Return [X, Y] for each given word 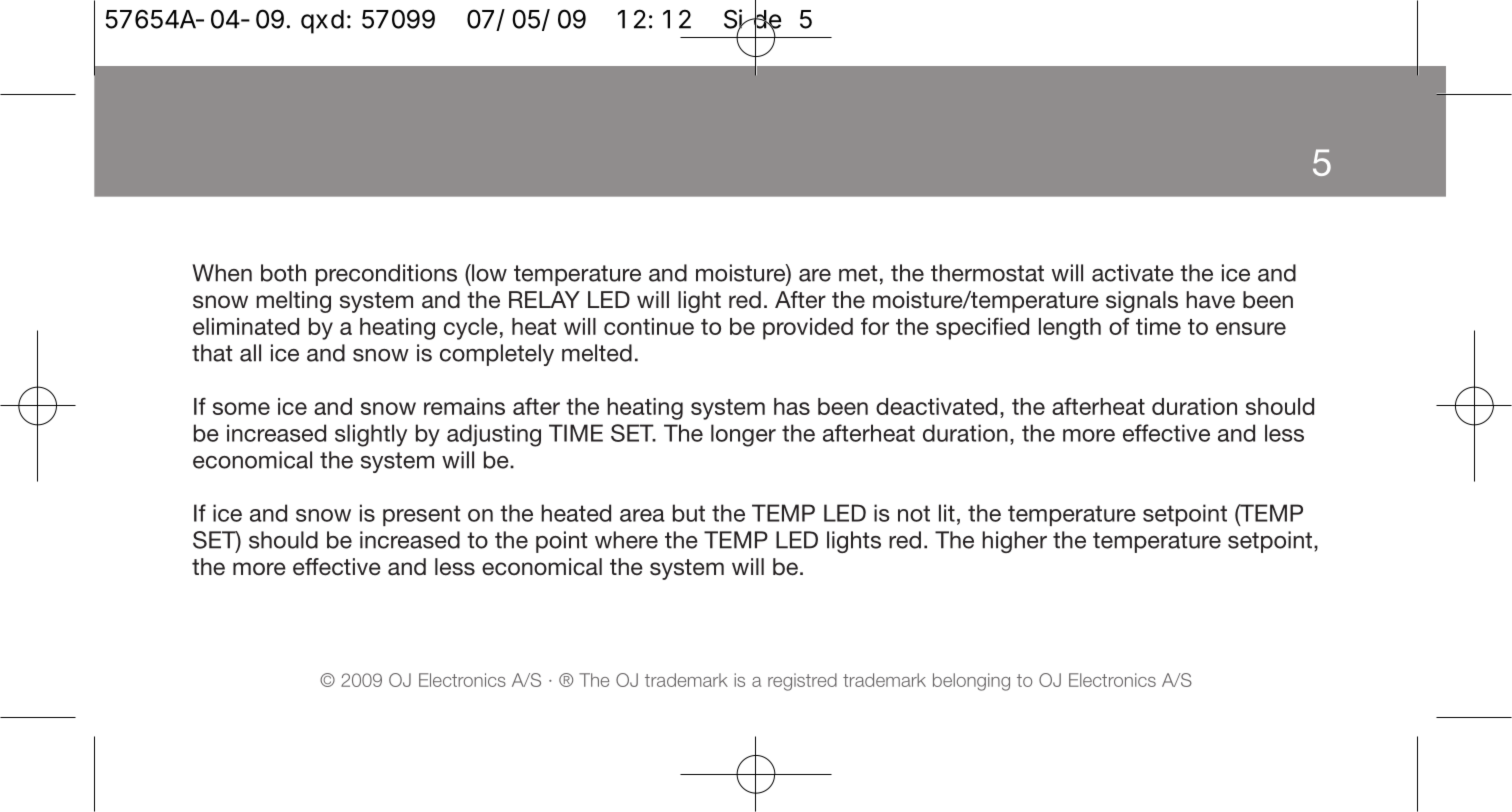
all [250, 353]
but [689, 513]
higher [1014, 542]
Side [752, 20]
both [283, 273]
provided [808, 329]
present [421, 515]
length [1070, 329]
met [858, 273]
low [488, 273]
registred [802, 682]
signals [1142, 302]
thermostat [987, 273]
